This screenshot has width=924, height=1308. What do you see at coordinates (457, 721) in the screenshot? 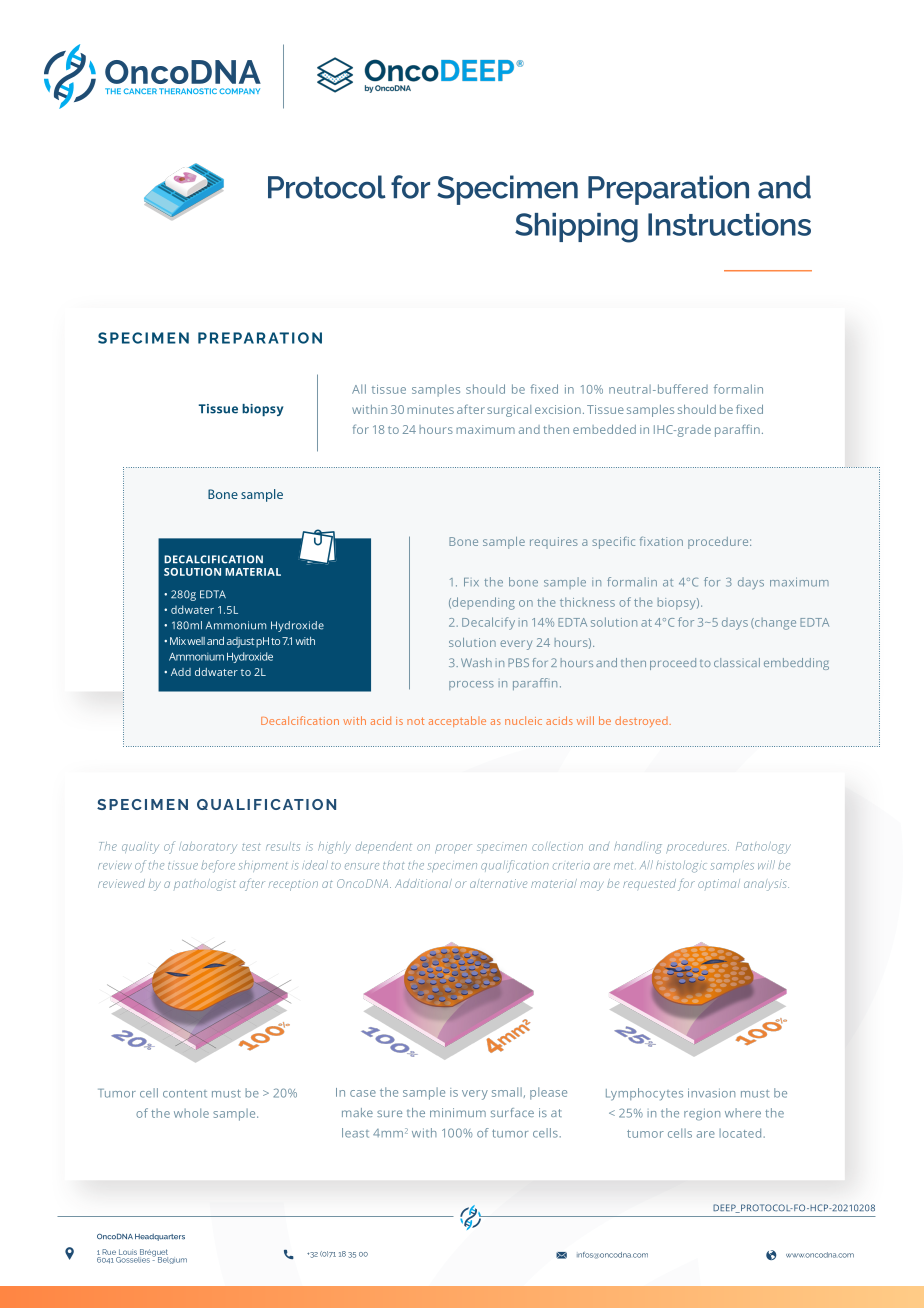
I see `acceptable` at bounding box center [457, 721].
